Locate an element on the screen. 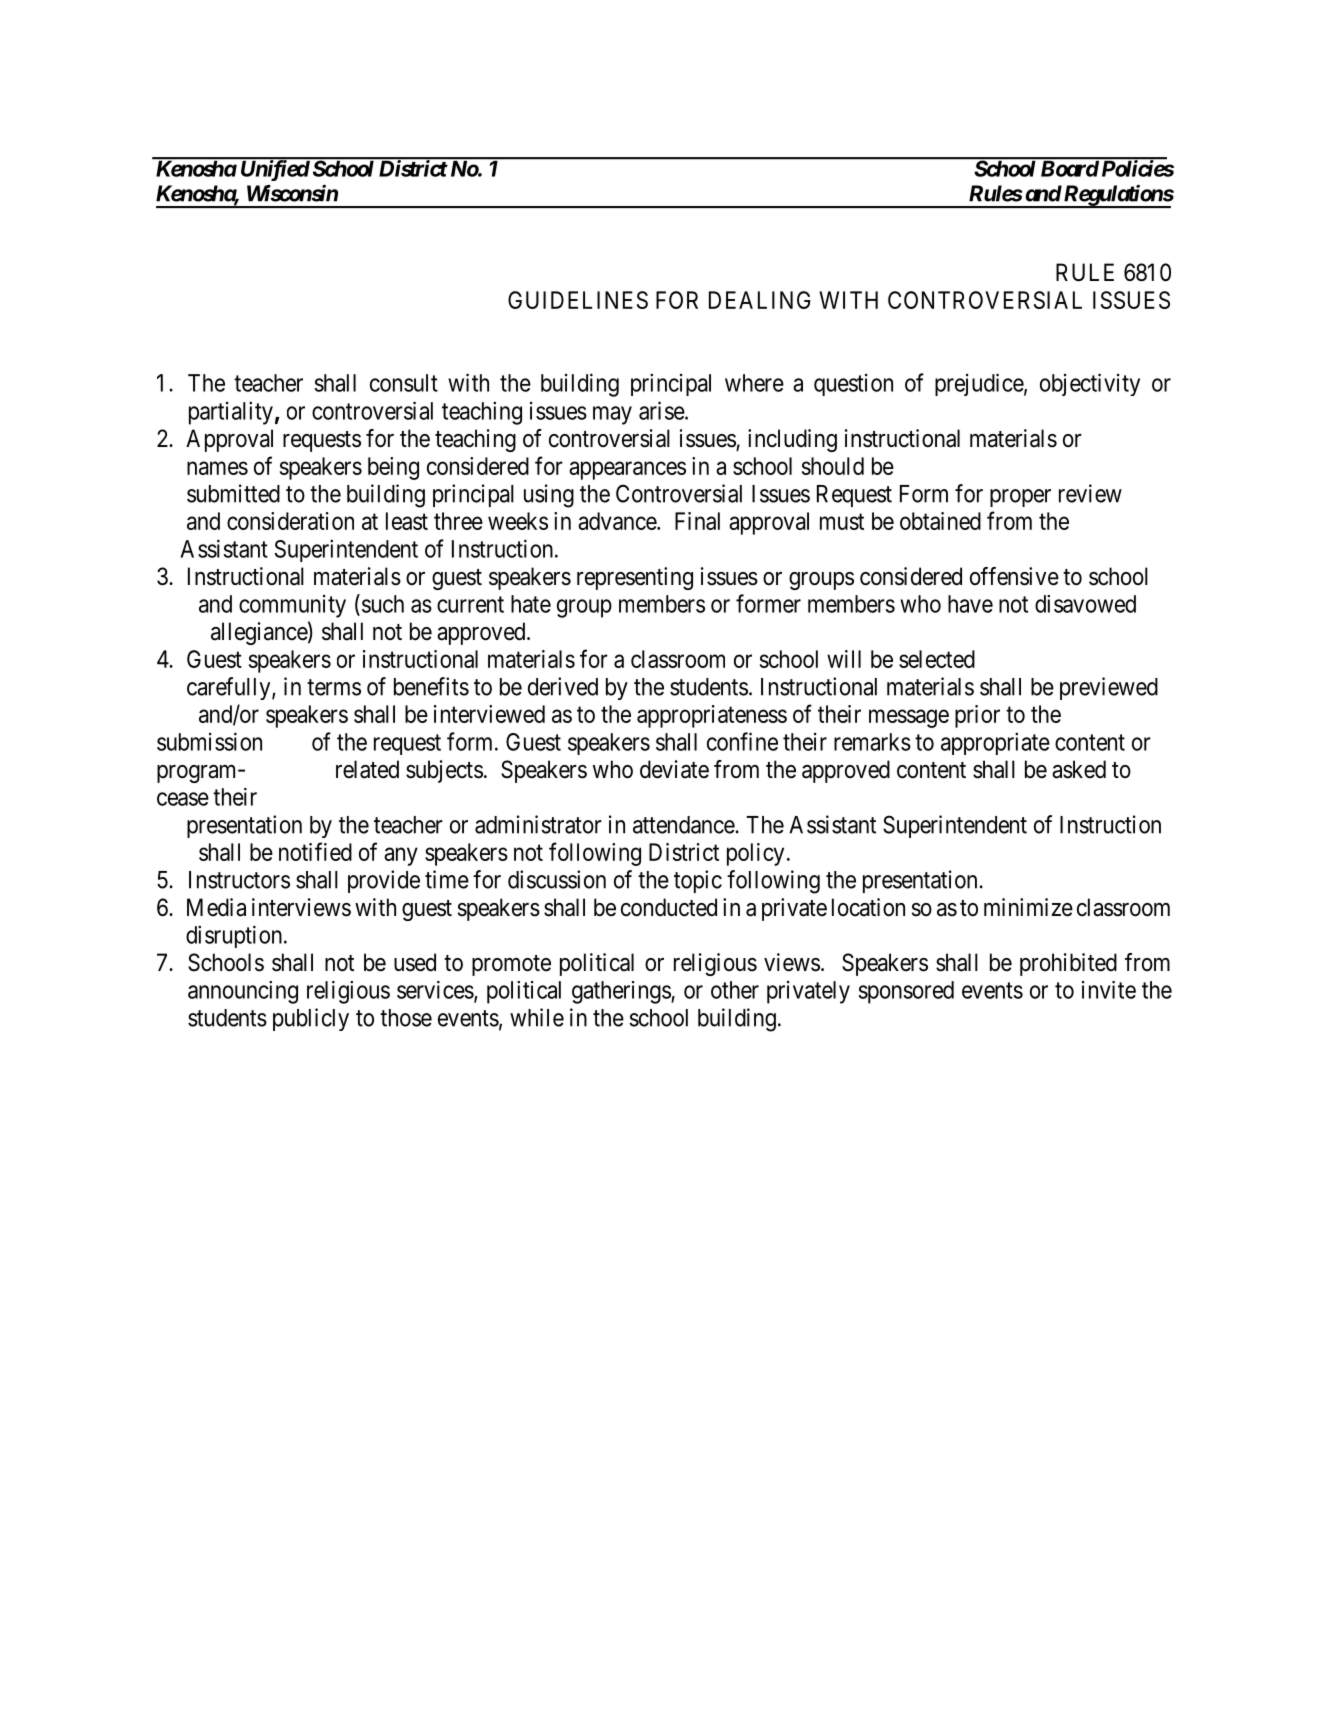 This screenshot has width=1327, height=1717. gatherings is located at coordinates (622, 992).
